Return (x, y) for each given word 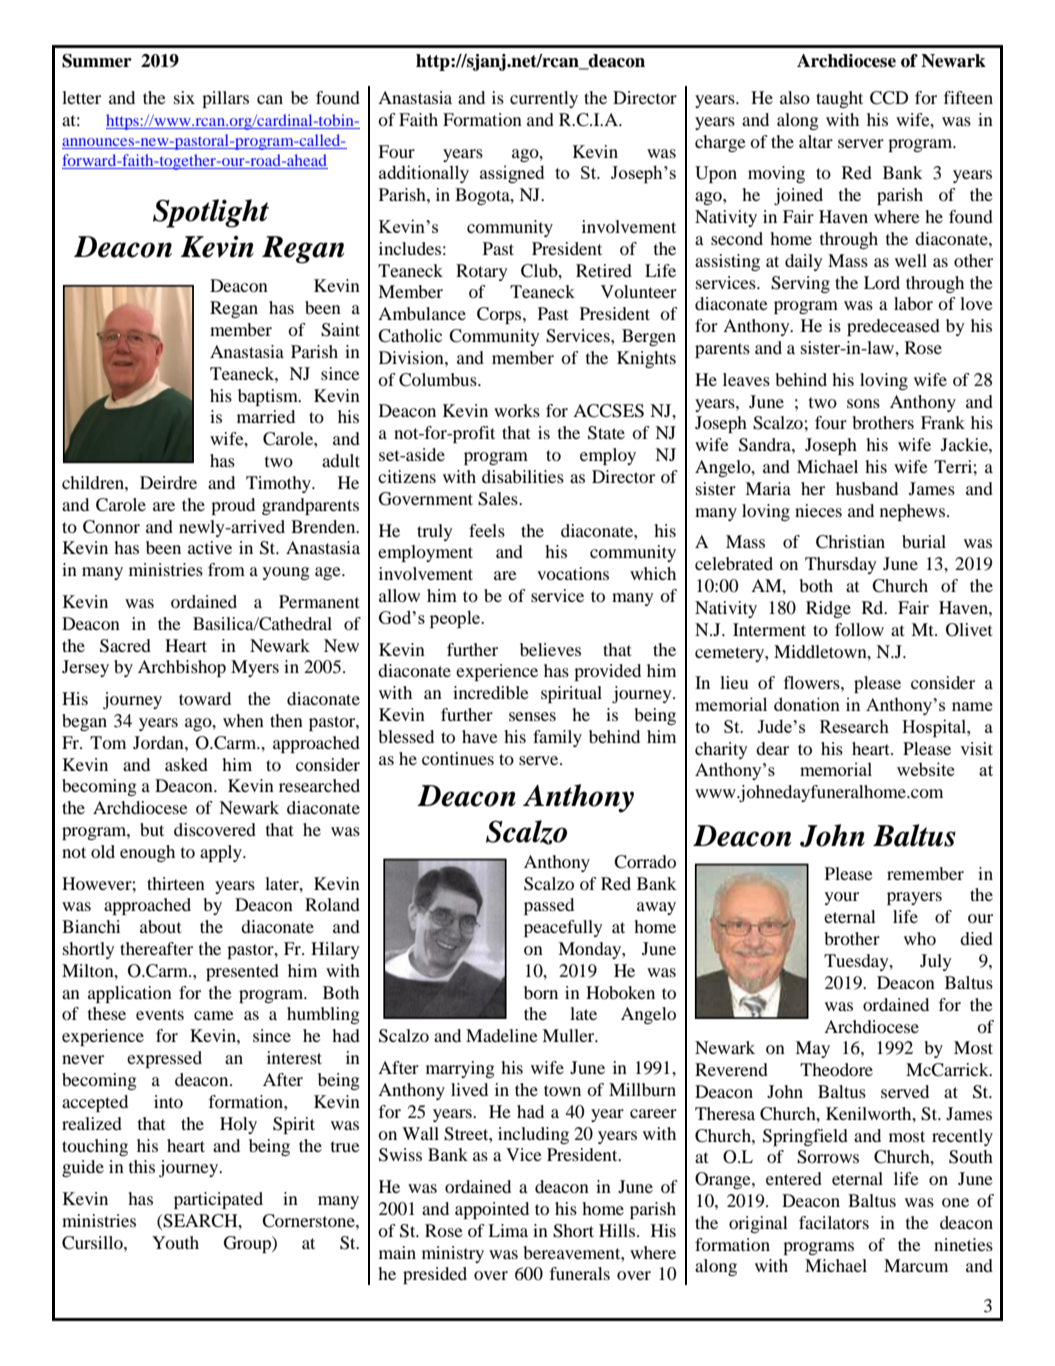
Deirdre (168, 482)
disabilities (523, 476)
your (842, 898)
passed (549, 906)
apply (222, 853)
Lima (508, 1230)
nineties (963, 1244)
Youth (175, 1242)
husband (867, 488)
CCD (889, 98)
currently (544, 99)
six (184, 97)
